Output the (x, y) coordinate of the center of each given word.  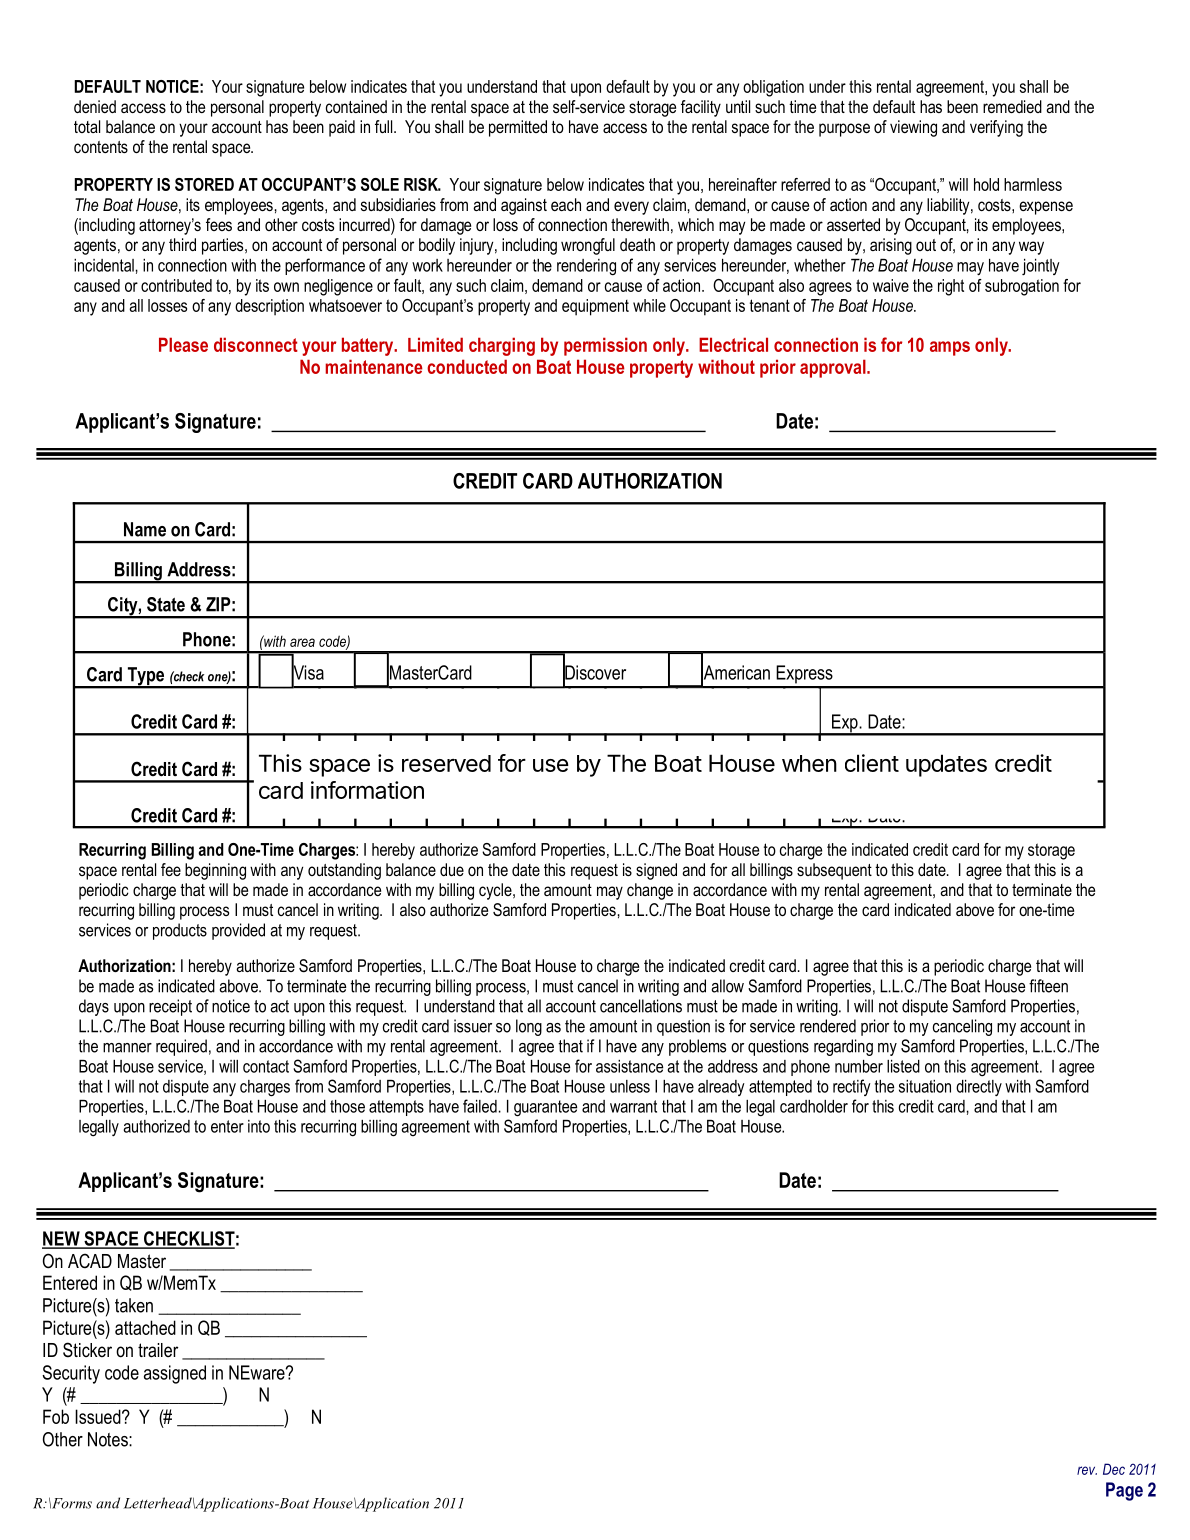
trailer (158, 1350)
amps (950, 348)
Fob (56, 1416)
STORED (204, 184)
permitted (518, 128)
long (529, 1027)
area (302, 642)
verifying (996, 128)
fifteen (1048, 986)
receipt (170, 1007)
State (166, 604)
